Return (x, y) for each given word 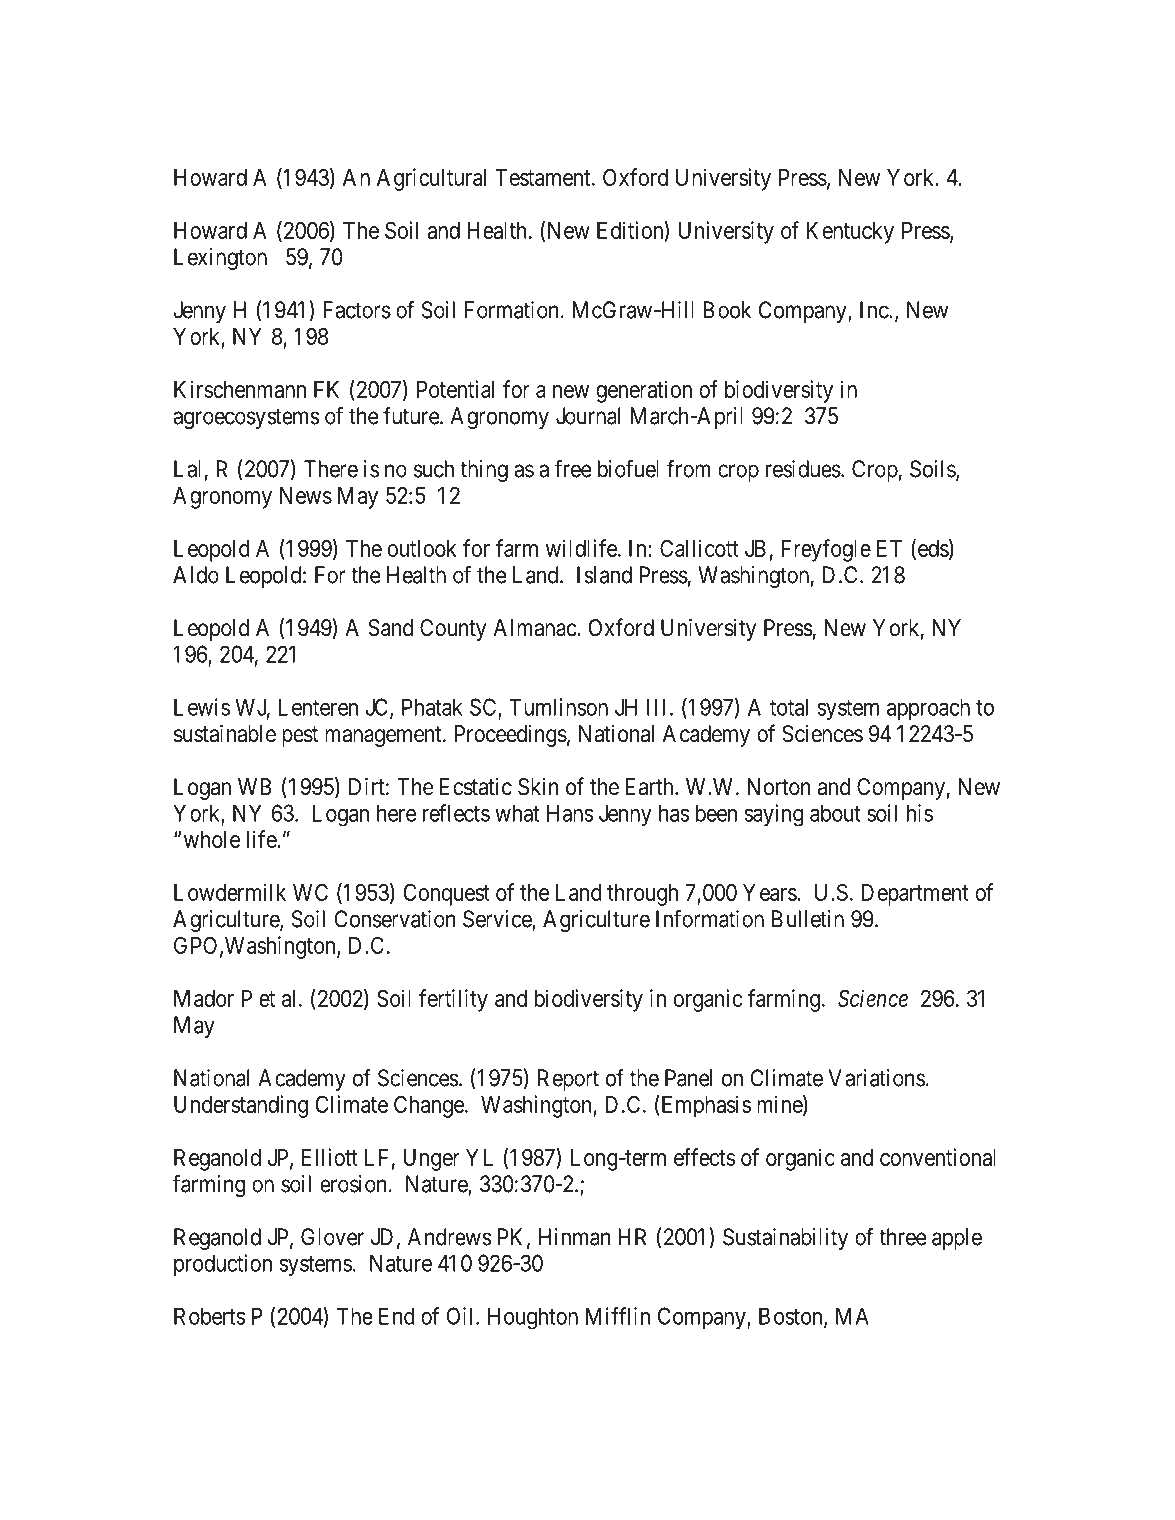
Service (498, 920)
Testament (544, 177)
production (223, 1265)
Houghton (533, 1318)
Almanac (535, 628)
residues (803, 469)
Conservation (395, 919)
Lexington (220, 259)
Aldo (196, 575)
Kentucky (850, 233)
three (902, 1237)
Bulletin (808, 919)
